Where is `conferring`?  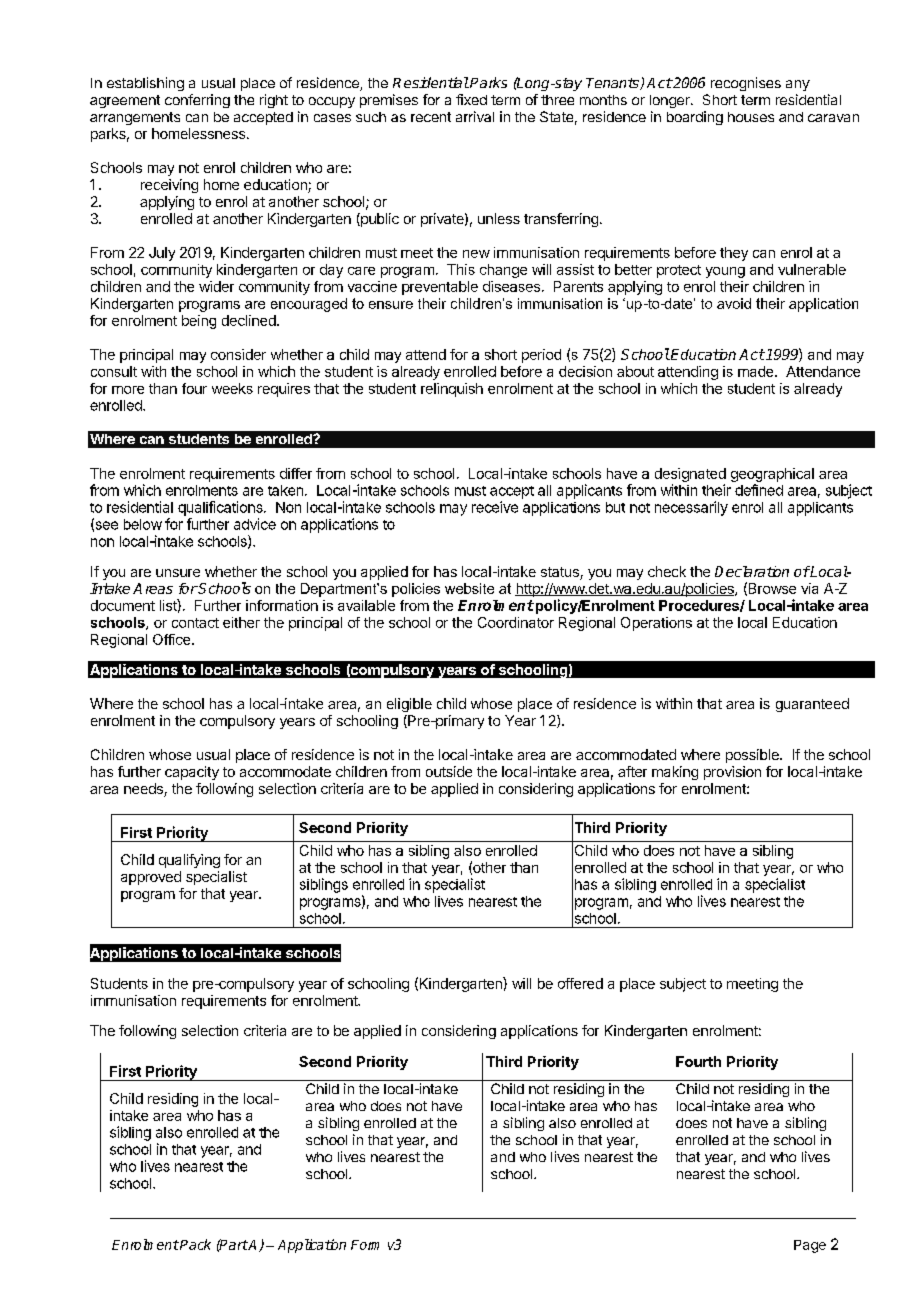
conferring is located at coordinates (197, 101).
